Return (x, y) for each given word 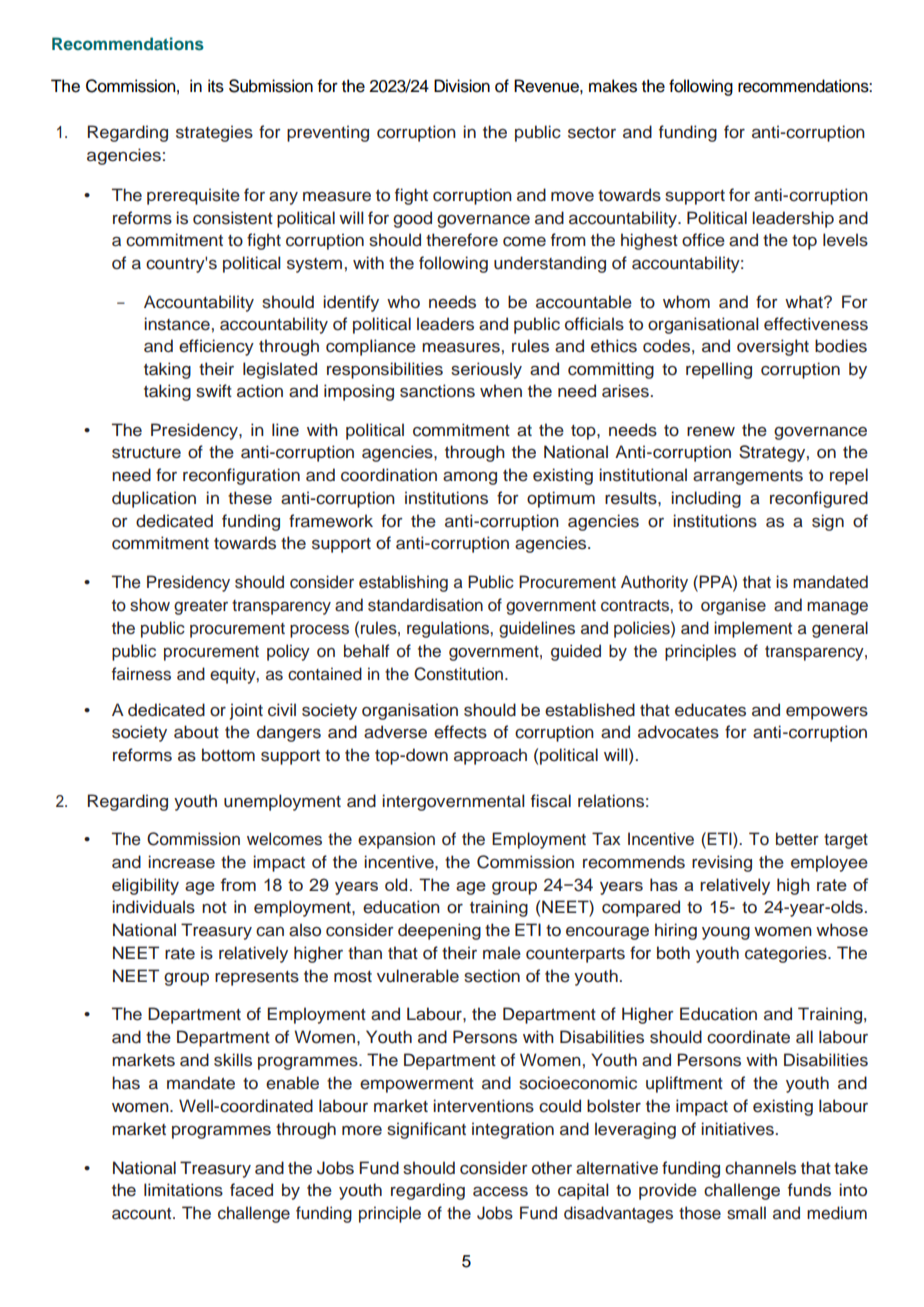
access (500, 1191)
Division (462, 86)
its (216, 86)
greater (201, 607)
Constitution (458, 674)
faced (251, 1190)
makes (613, 86)
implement (753, 629)
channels (760, 1168)
